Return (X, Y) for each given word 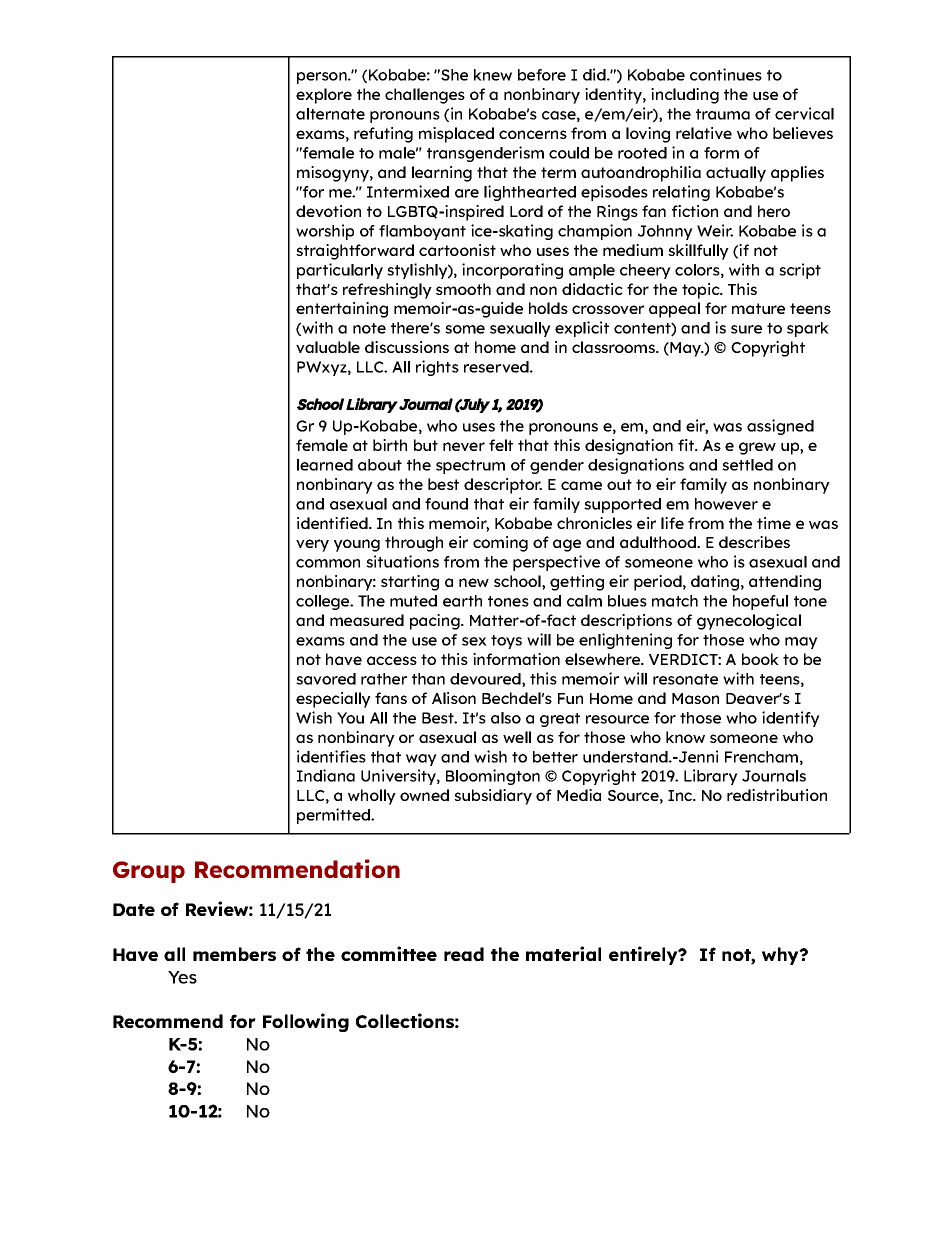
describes (754, 542)
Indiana (326, 775)
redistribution (777, 795)
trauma (723, 114)
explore (324, 96)
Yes (182, 977)
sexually (520, 329)
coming (500, 544)
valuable (328, 347)
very (312, 545)
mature (758, 308)
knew (493, 75)
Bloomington (493, 777)
